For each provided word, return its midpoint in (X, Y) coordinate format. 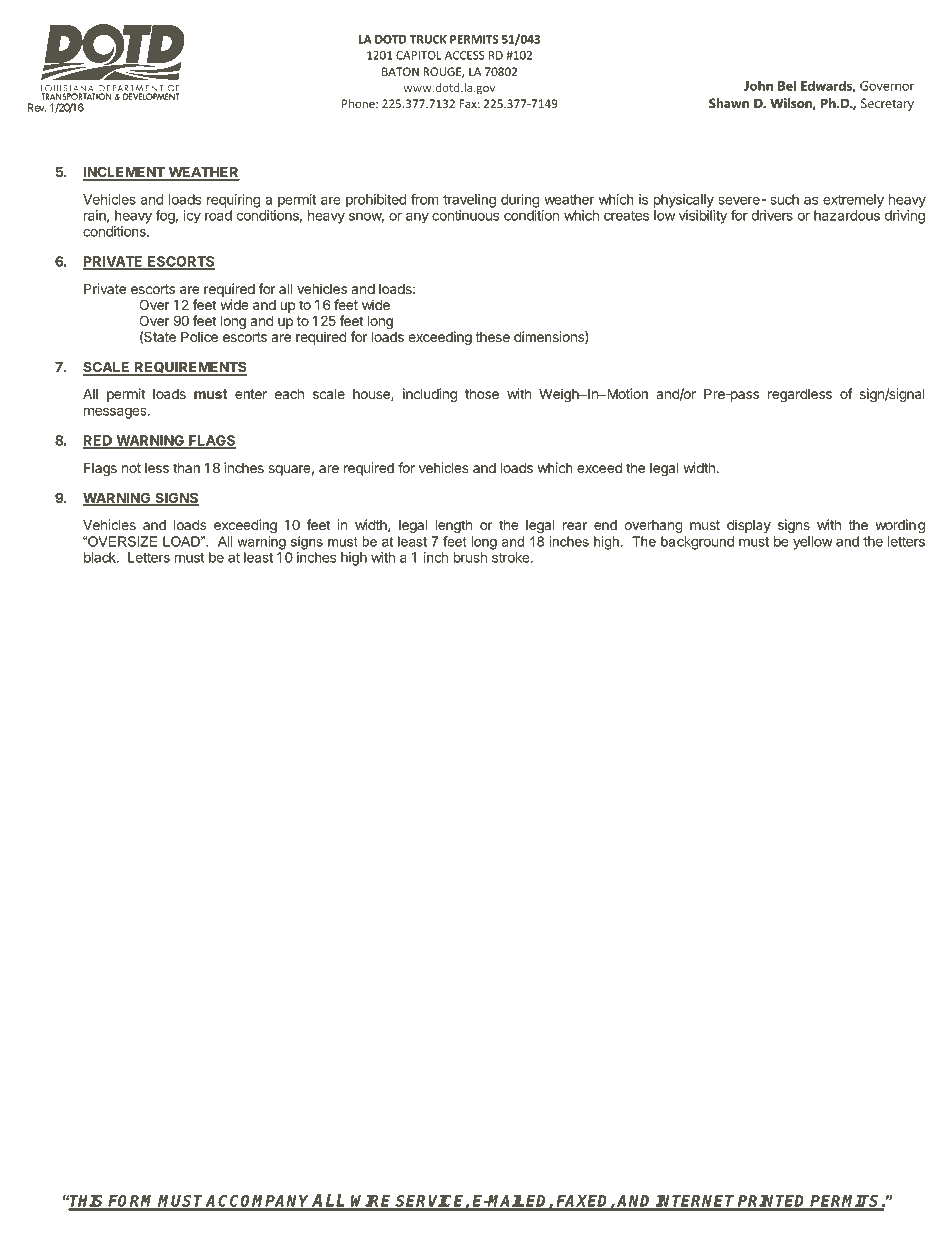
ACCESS (465, 55)
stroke (512, 557)
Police (199, 336)
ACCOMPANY (258, 1202)
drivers (772, 215)
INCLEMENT (125, 173)
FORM (132, 1202)
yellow (813, 543)
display (749, 526)
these (493, 337)
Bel (787, 85)
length (454, 526)
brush (470, 557)
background (697, 543)
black (101, 557)
